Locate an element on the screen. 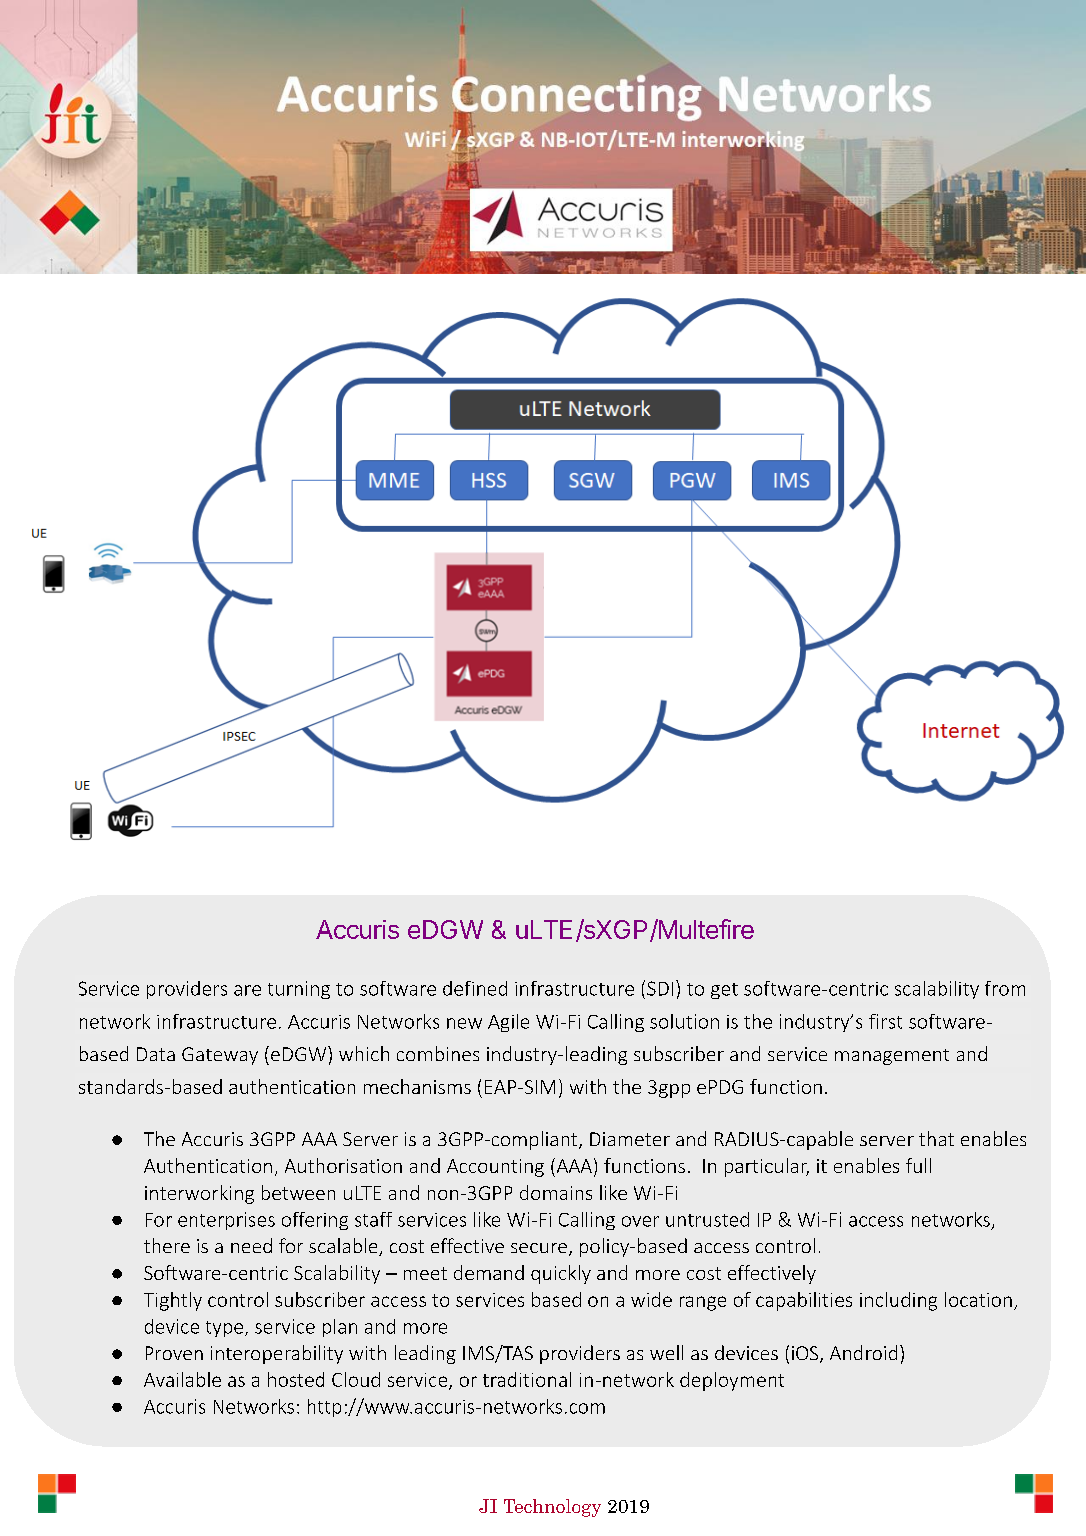  traditional is located at coordinates (527, 1379).
